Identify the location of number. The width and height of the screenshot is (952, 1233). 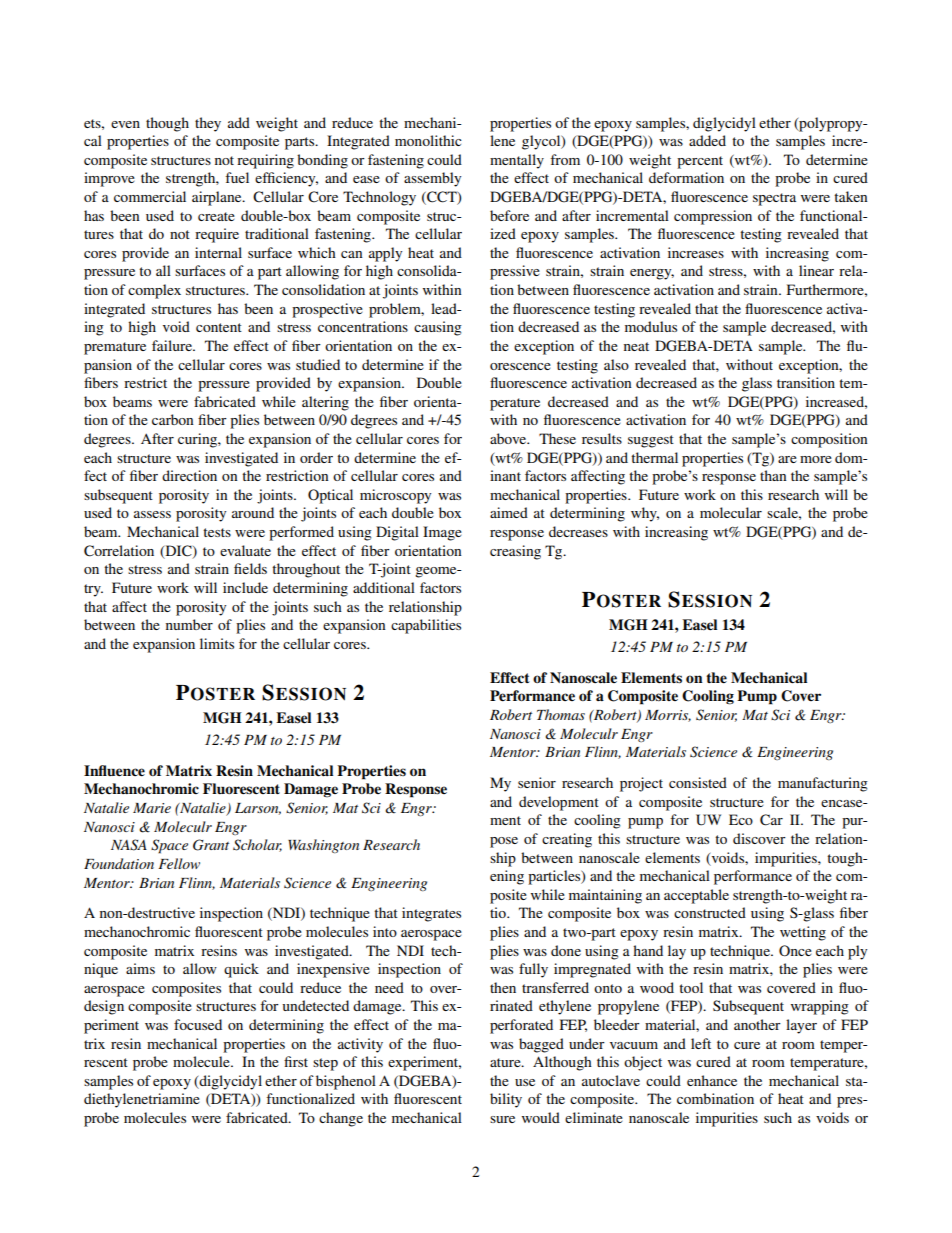
(189, 624).
